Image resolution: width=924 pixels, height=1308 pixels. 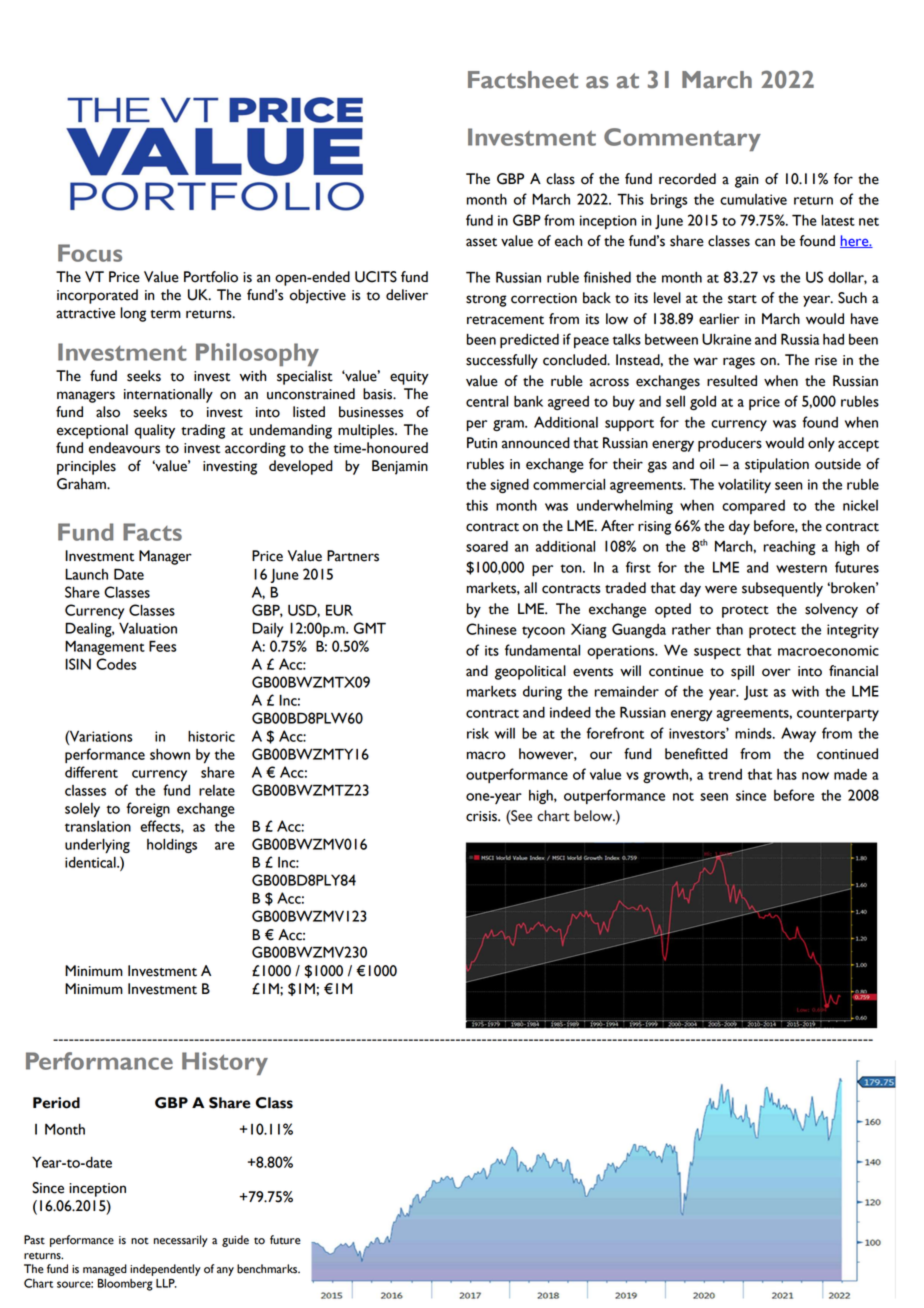 I want to click on managed, so click(x=105, y=1270).
